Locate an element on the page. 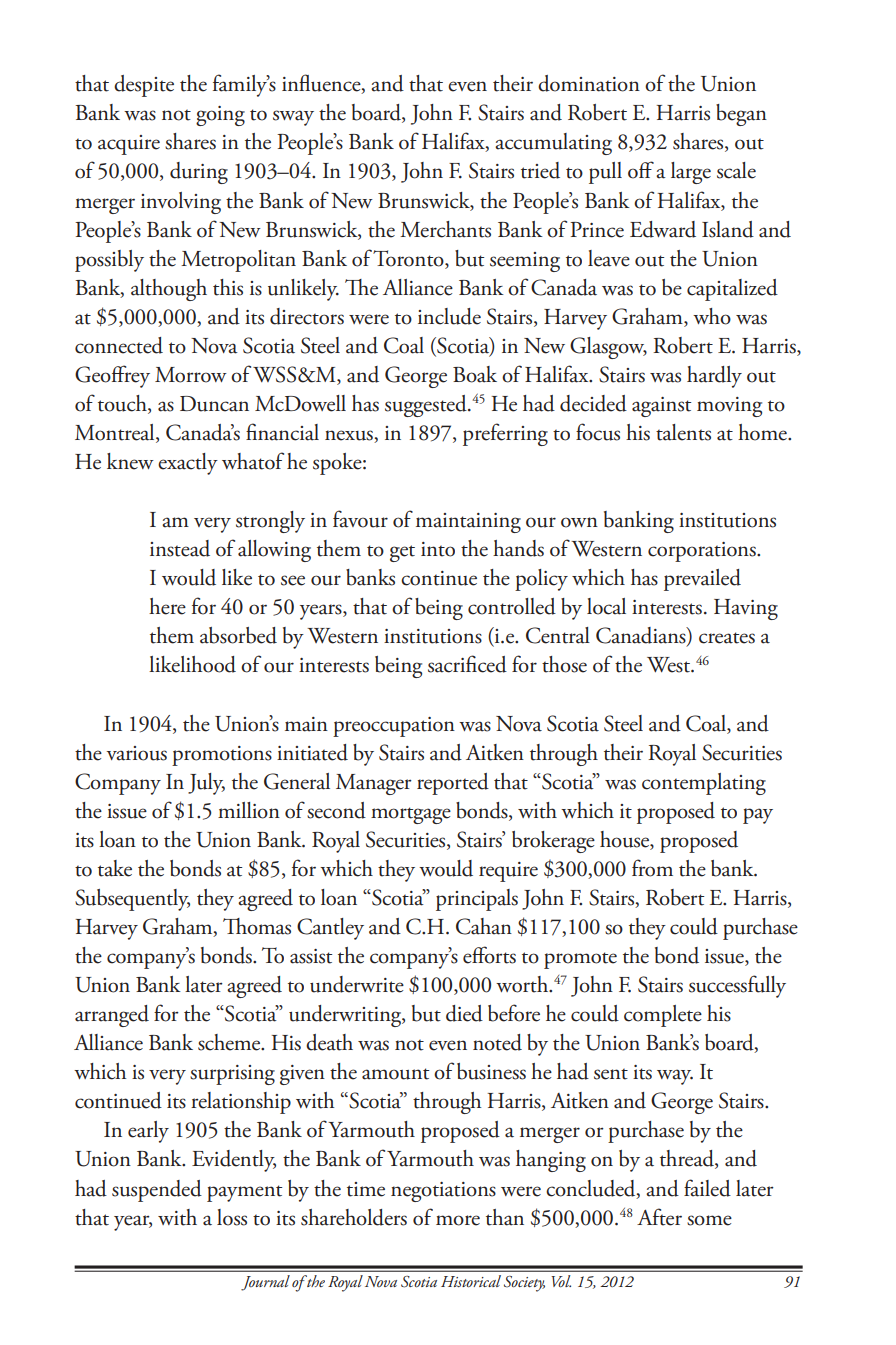 Image resolution: width=896 pixels, height=1345 pixels. efforts is located at coordinates (489, 955).
